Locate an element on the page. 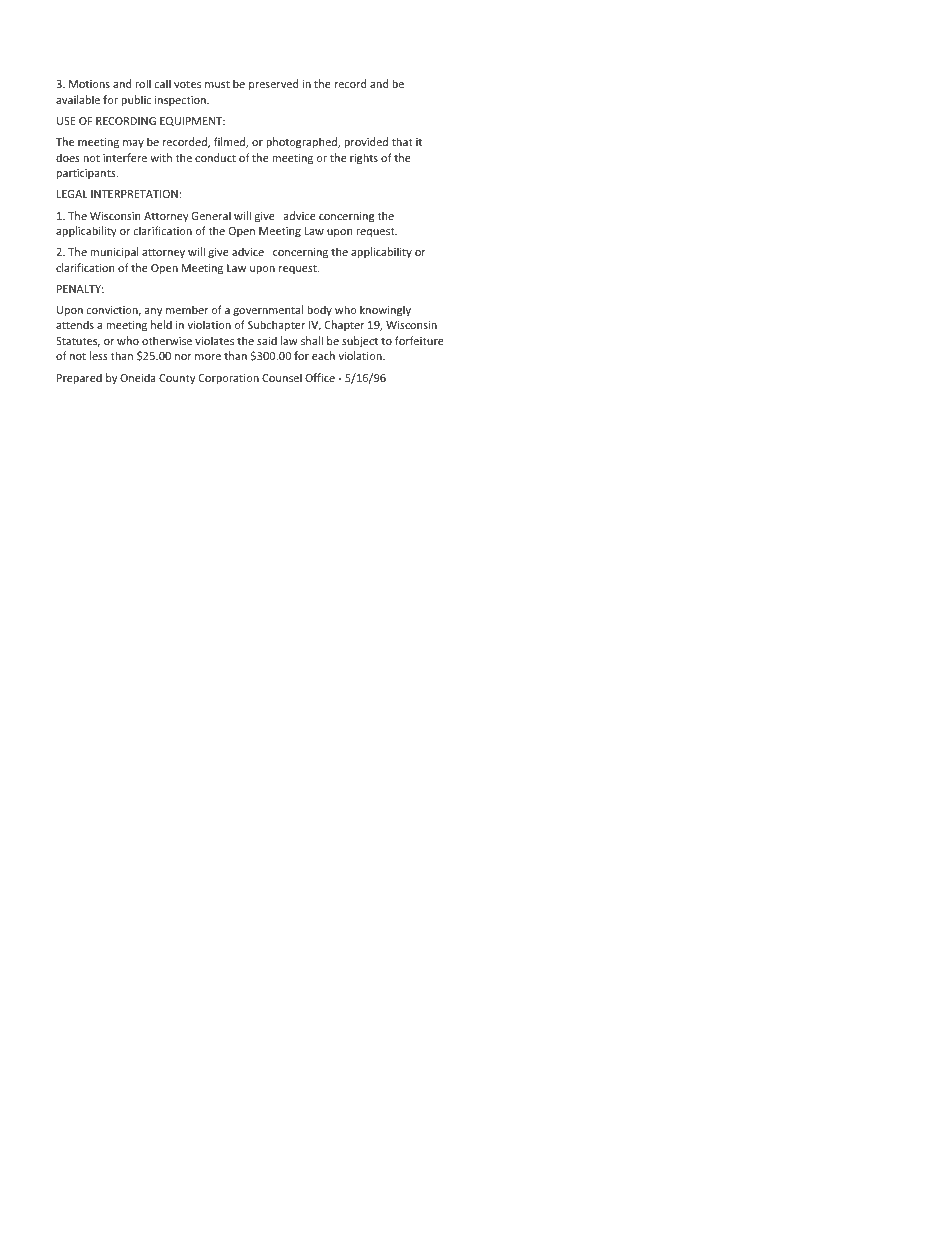 This image has width=952, height=1233. LEGAL is located at coordinates (72, 194).
